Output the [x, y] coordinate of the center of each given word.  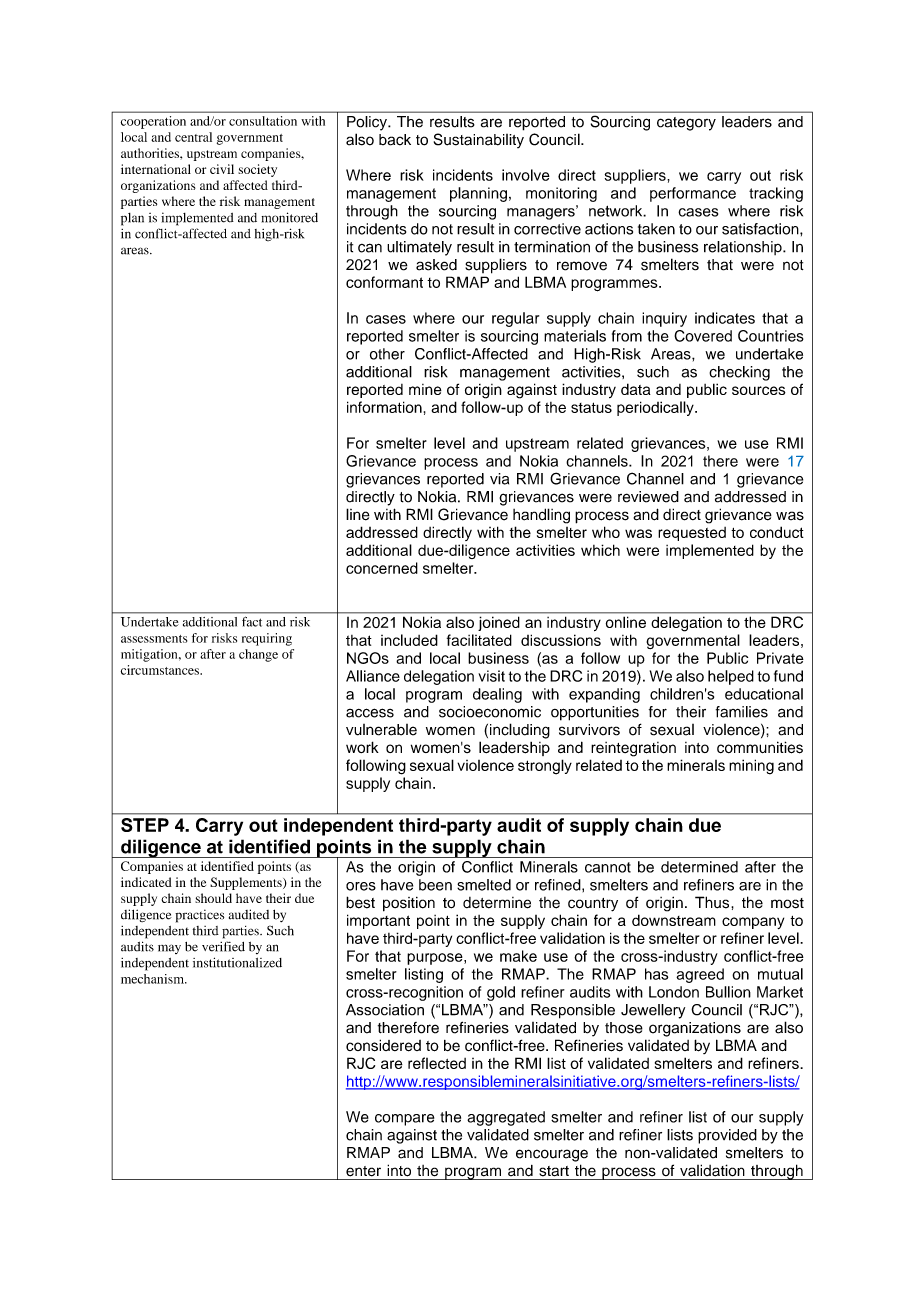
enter [363, 1171]
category [686, 124]
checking [739, 373]
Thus [713, 902]
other [387, 354]
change [258, 655]
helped [731, 677]
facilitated [479, 640]
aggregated [506, 1118]
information [384, 407]
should [213, 898]
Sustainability [479, 140]
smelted [484, 885]
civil [222, 169]
